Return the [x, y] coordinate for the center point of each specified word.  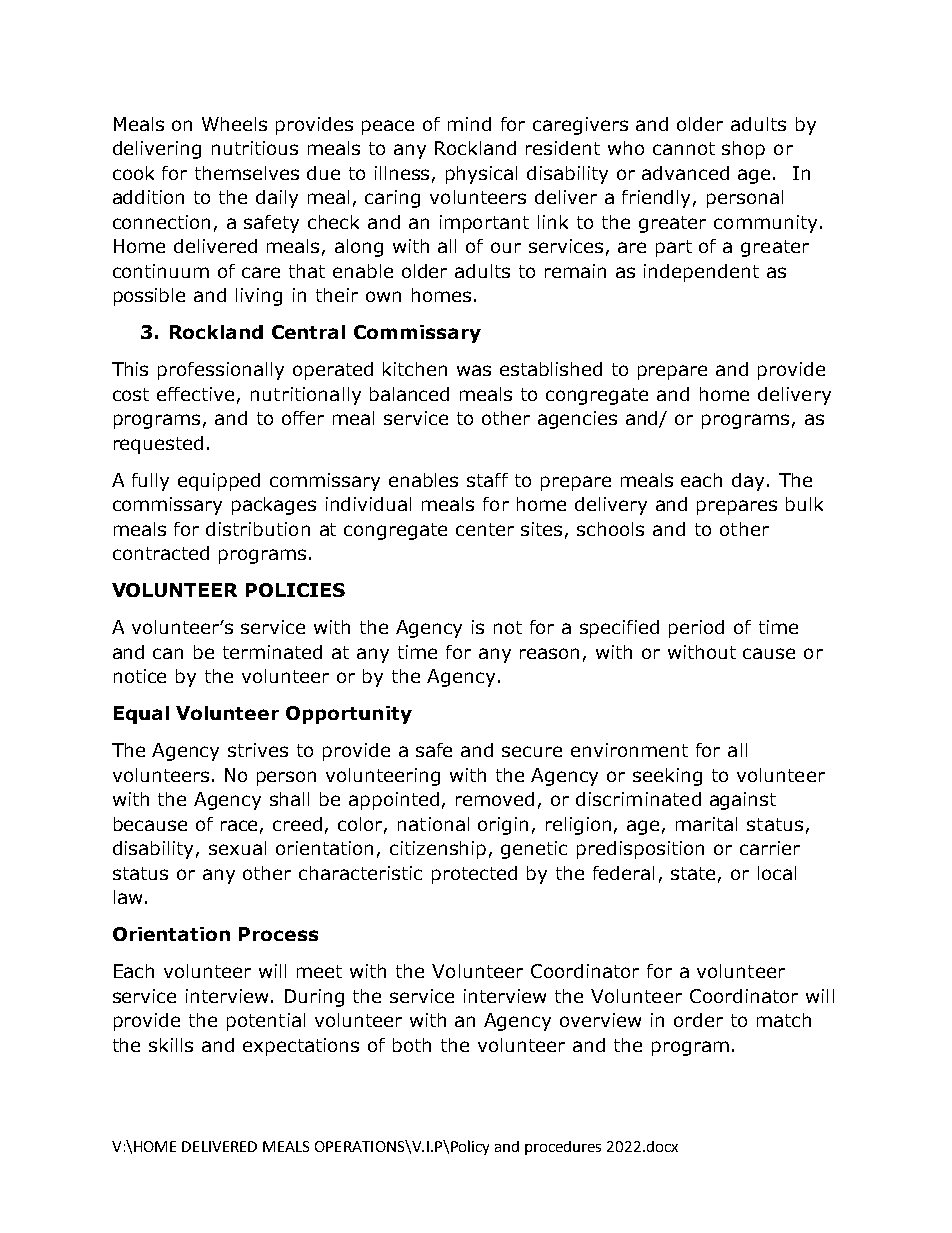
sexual [237, 848]
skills [171, 1045]
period [696, 629]
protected [474, 875]
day [748, 482]
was [474, 370]
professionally [221, 371]
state [693, 873]
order [698, 1020]
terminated [272, 652]
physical [481, 175]
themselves [247, 173]
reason [549, 653]
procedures [563, 1148]
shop [743, 150]
